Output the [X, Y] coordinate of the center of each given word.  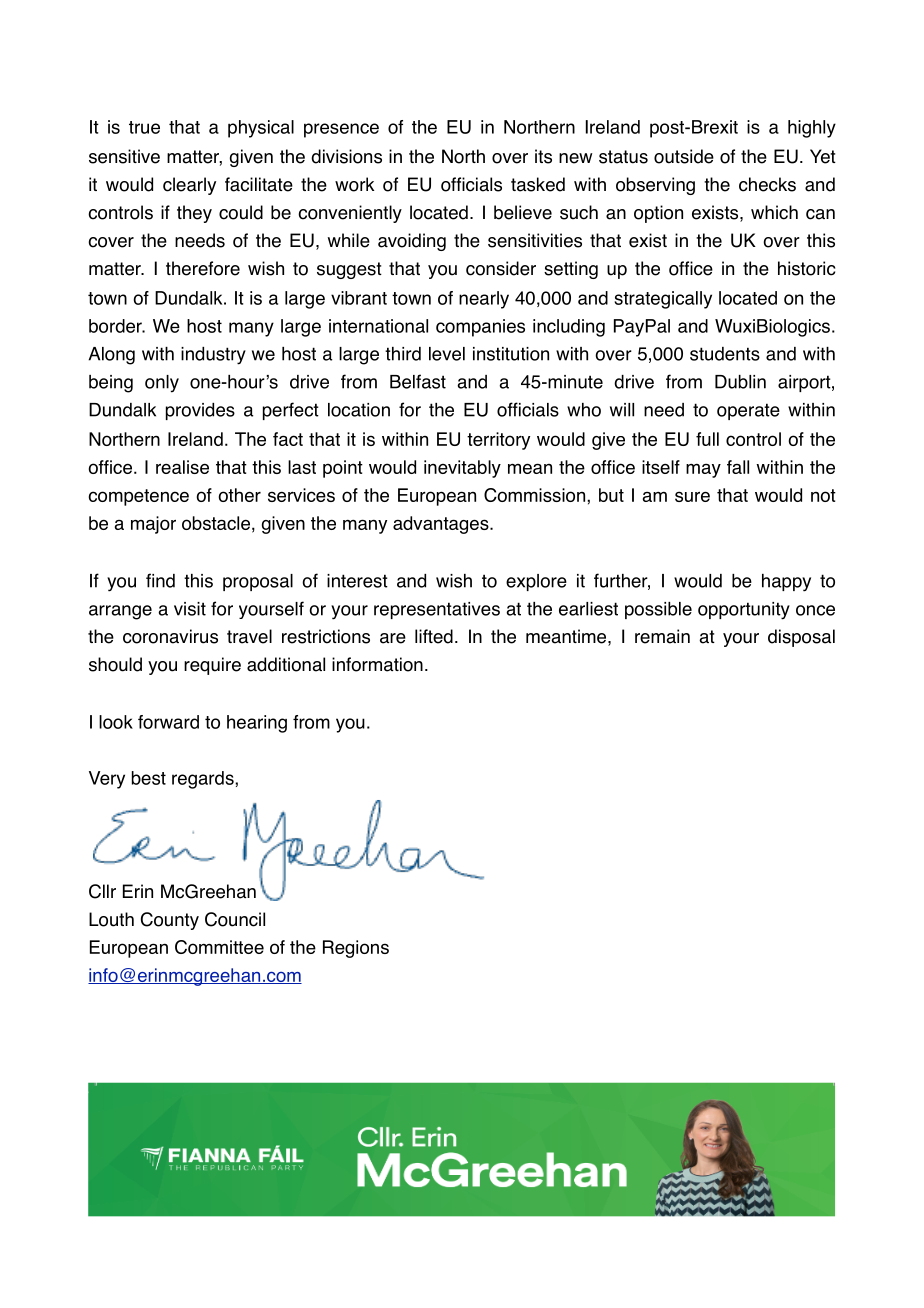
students [725, 354]
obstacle [216, 523]
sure [692, 496]
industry [213, 356]
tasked [538, 184]
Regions [356, 949]
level [447, 354]
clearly [189, 186]
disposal [801, 638]
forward [168, 722]
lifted [434, 636]
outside [684, 156]
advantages [442, 525]
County [170, 921]
